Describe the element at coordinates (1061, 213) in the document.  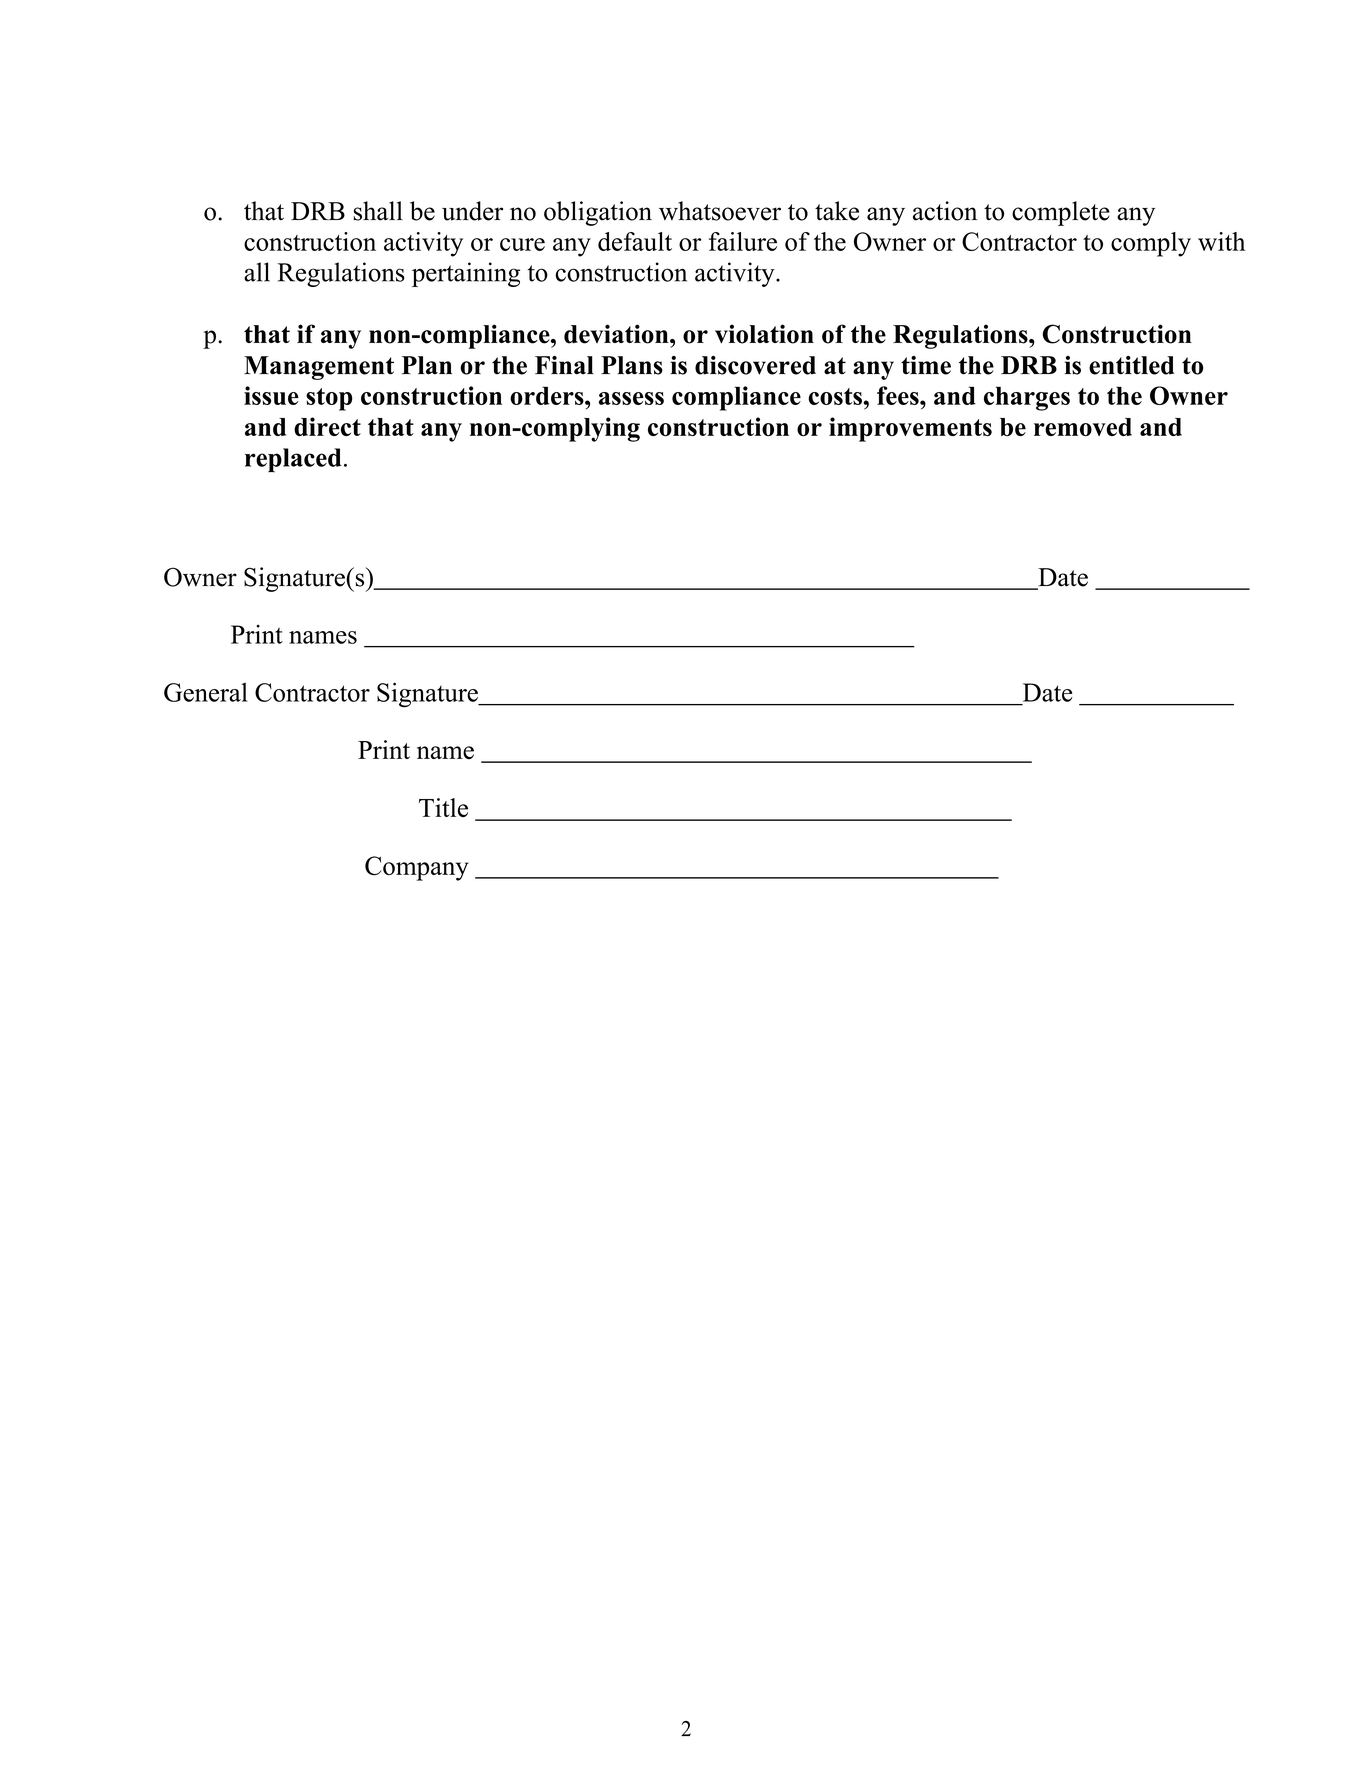
I see `complete` at that location.
